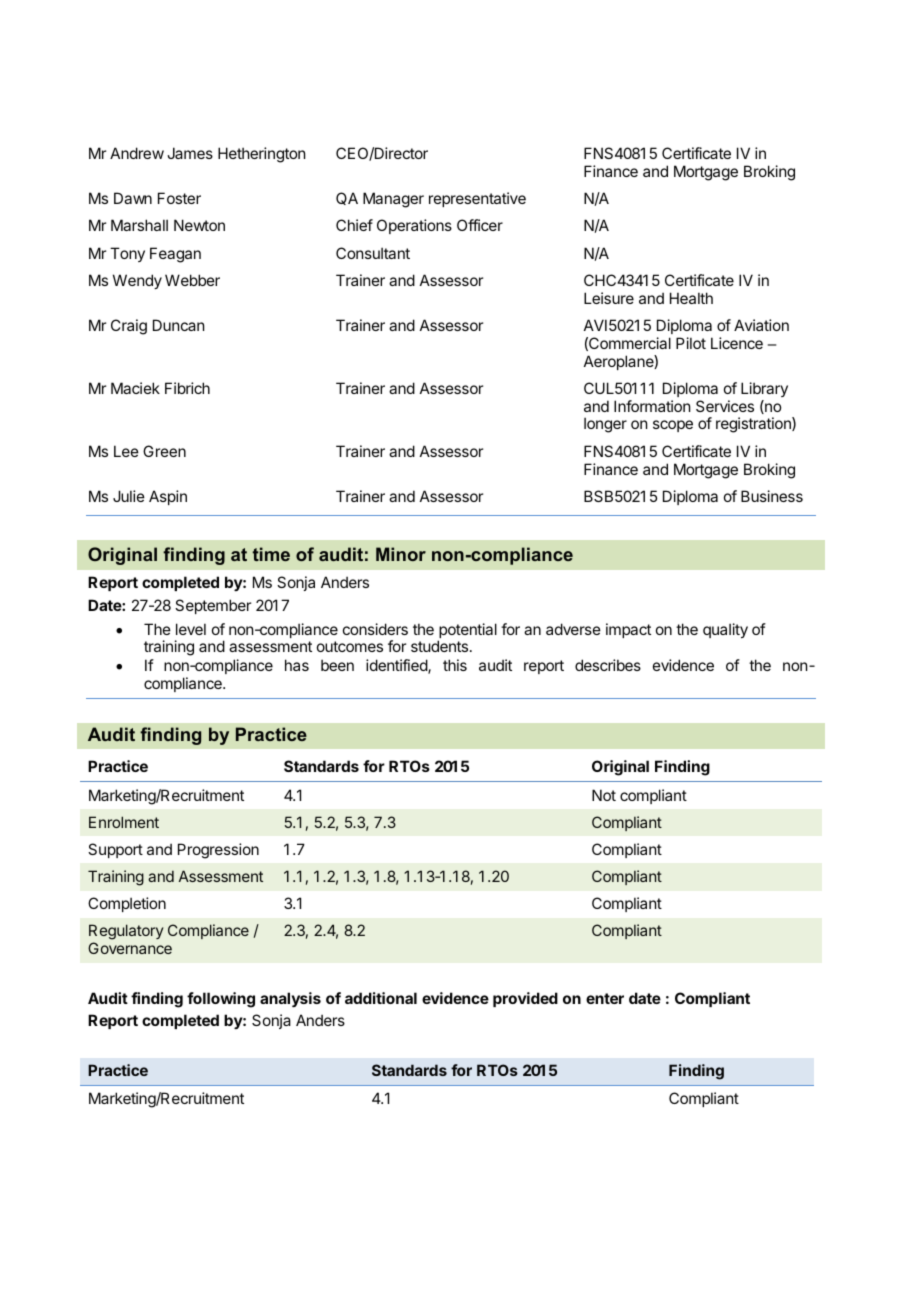 The width and height of the screenshot is (924, 1308). What do you see at coordinates (213, 606) in the screenshot?
I see `September` at bounding box center [213, 606].
